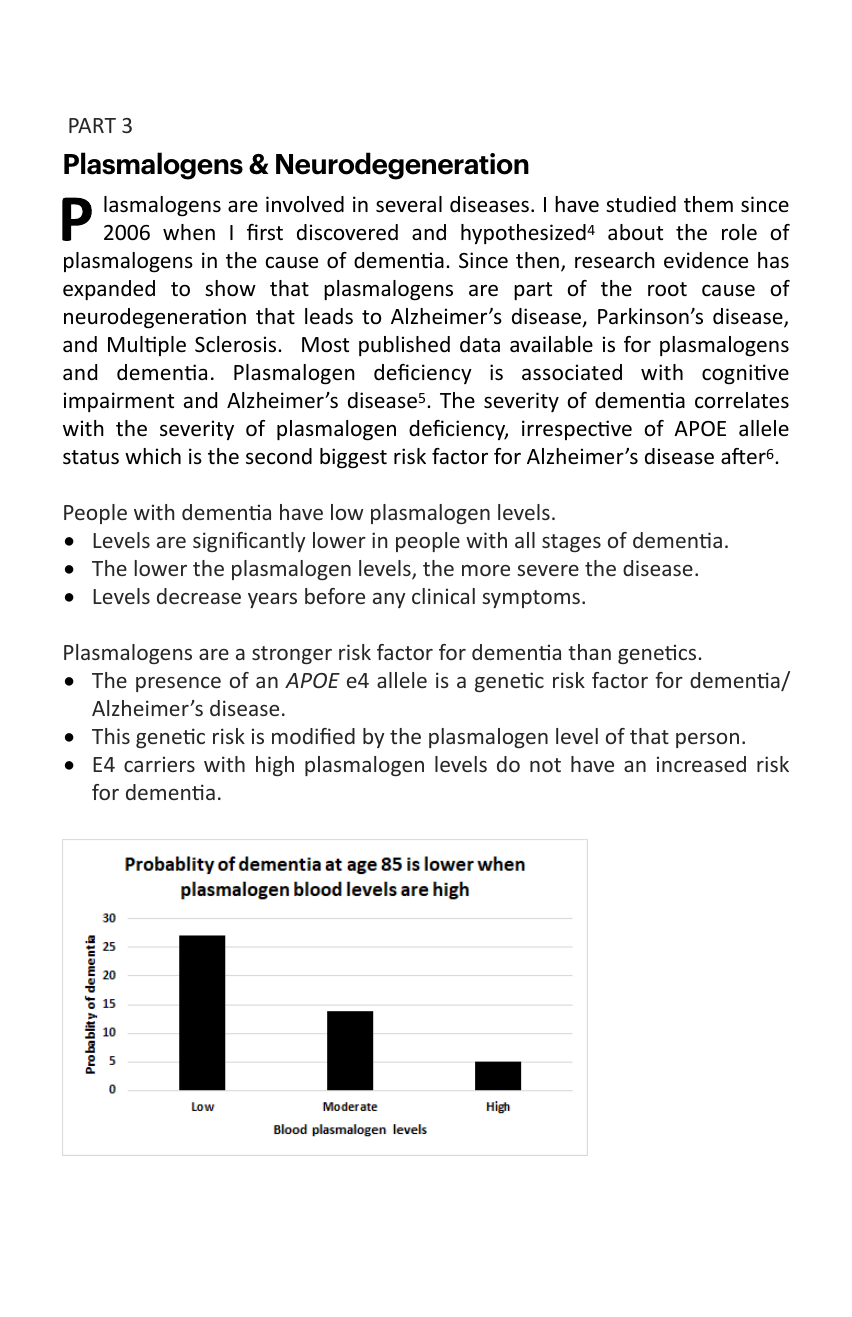  Describe the element at coordinates (404, 346) in the screenshot. I see `published` at that location.
